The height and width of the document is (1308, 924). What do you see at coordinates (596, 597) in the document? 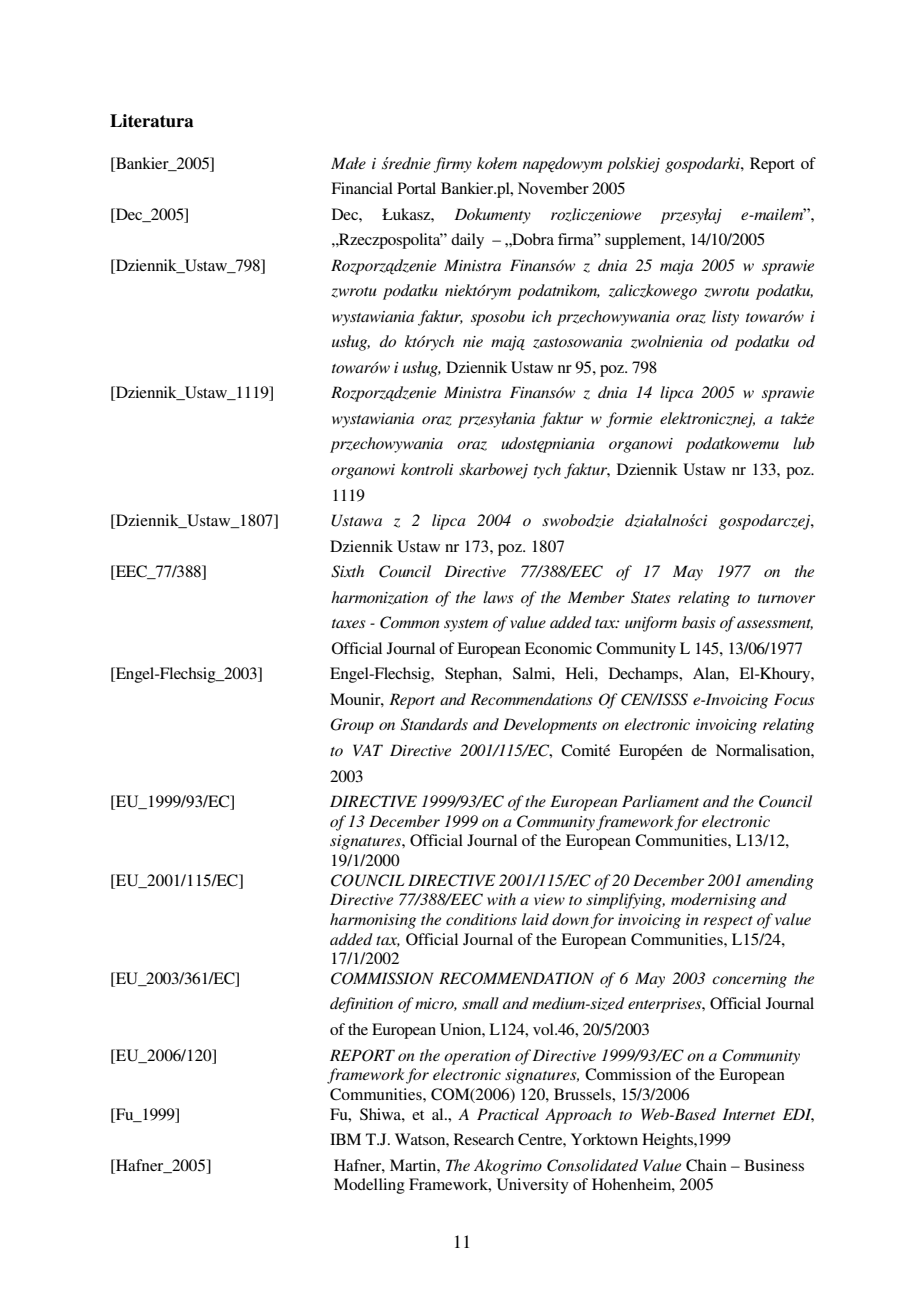
I see `Member` at bounding box center [596, 597].
